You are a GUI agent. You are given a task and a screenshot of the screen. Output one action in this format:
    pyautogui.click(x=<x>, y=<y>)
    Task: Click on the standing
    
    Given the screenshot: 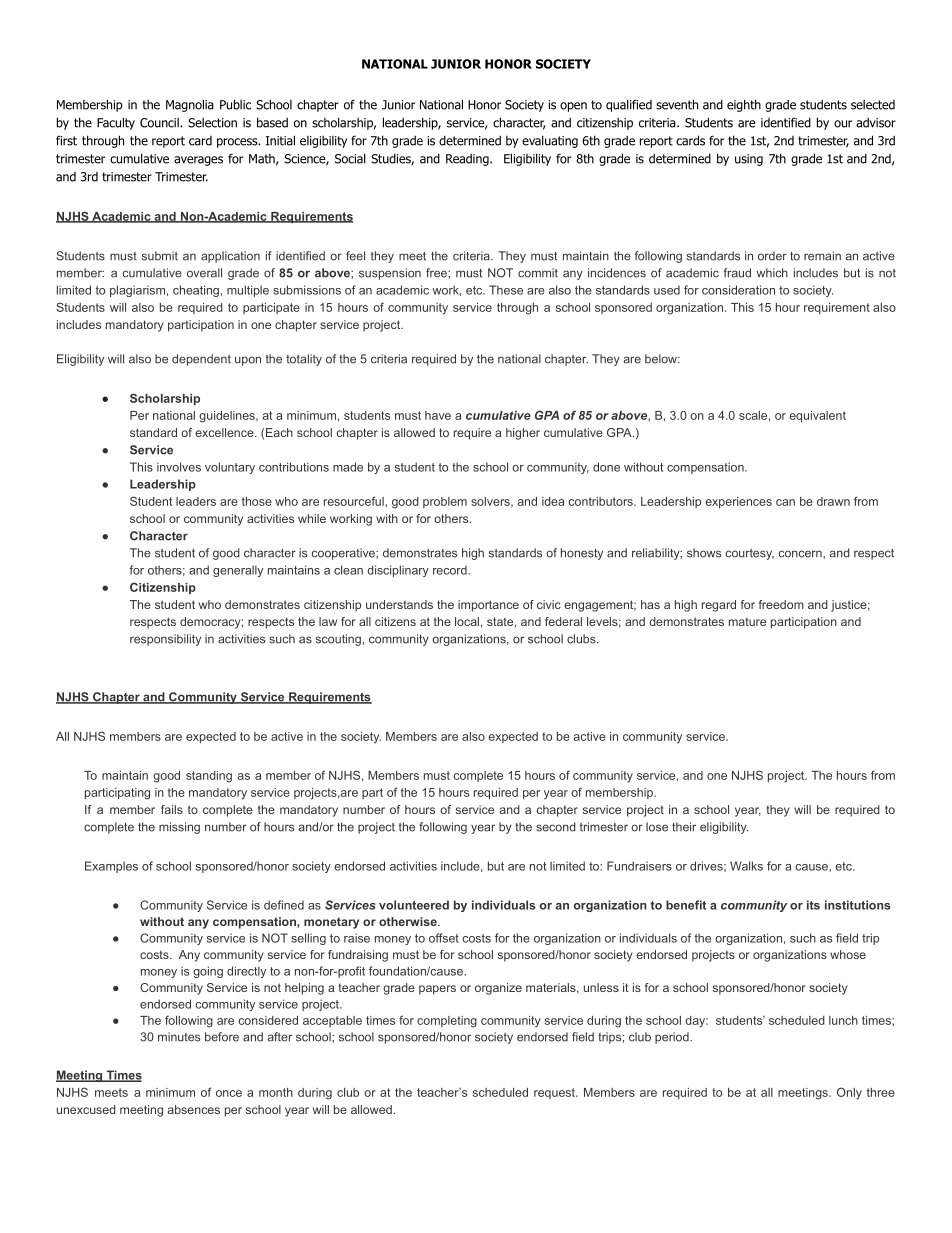 What is the action you would take?
    pyautogui.click(x=209, y=777)
